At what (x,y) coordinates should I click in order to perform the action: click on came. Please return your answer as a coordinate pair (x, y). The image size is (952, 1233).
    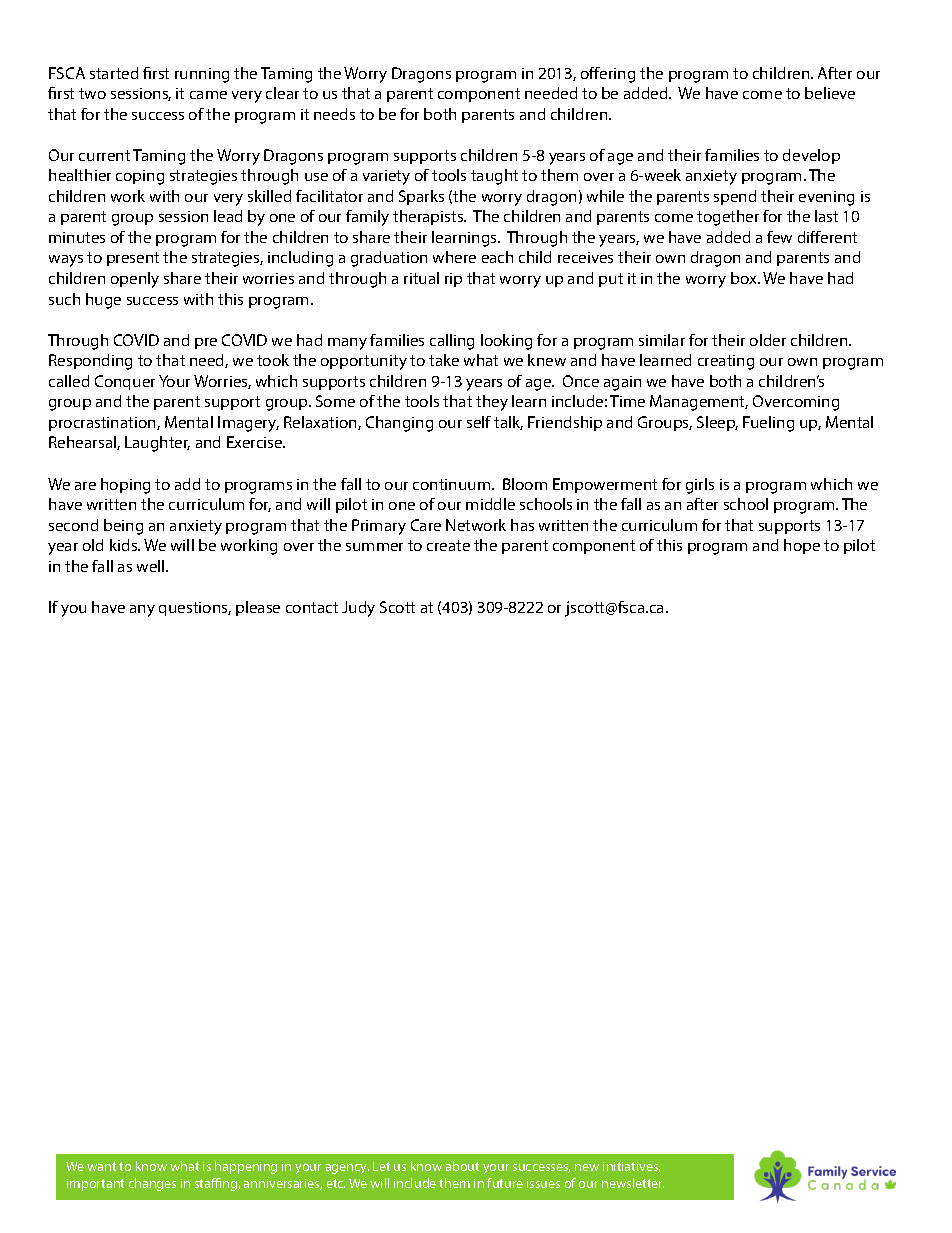
    Looking at the image, I should click on (208, 95).
